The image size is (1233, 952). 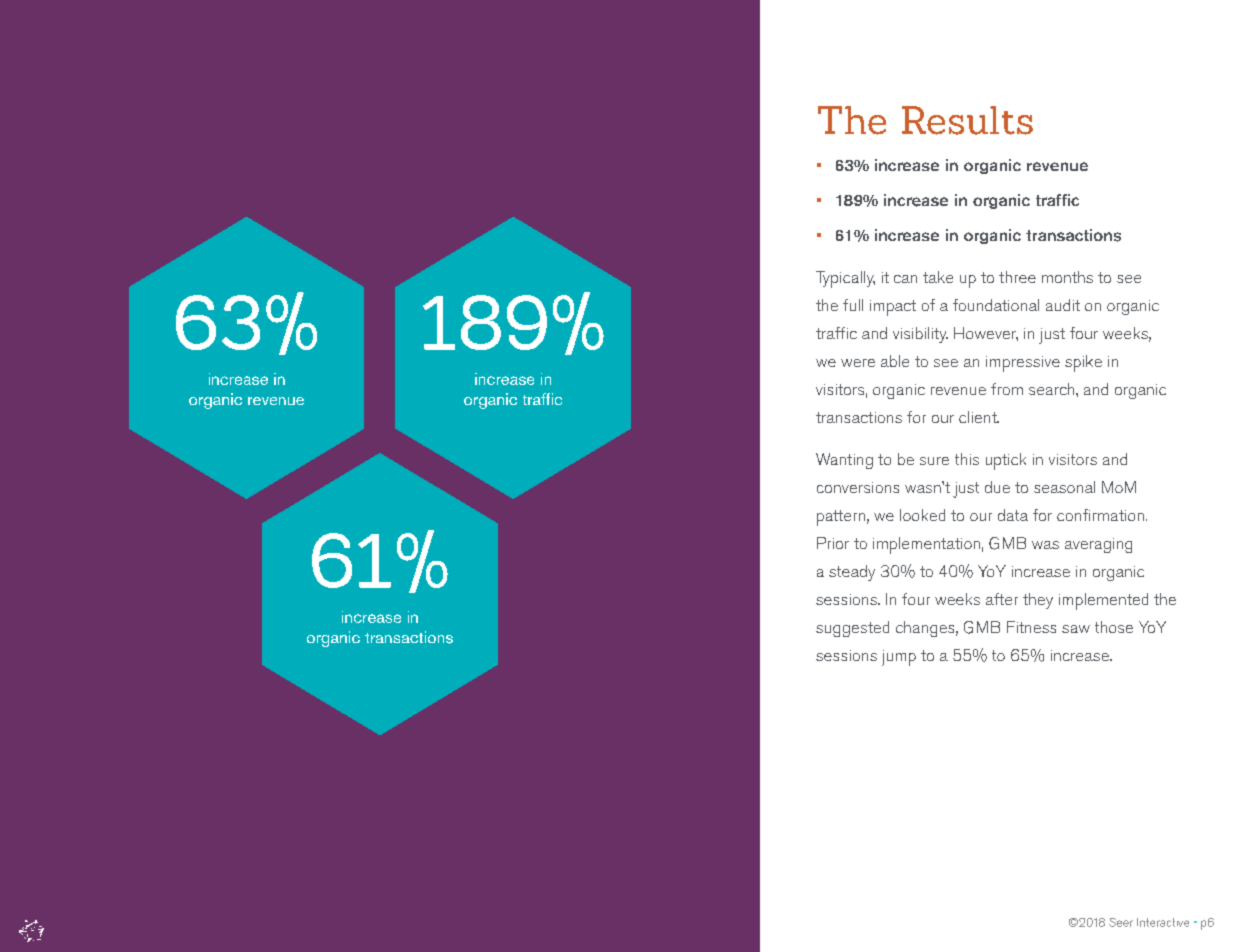 What do you see at coordinates (1017, 277) in the screenshot?
I see `three` at bounding box center [1017, 277].
